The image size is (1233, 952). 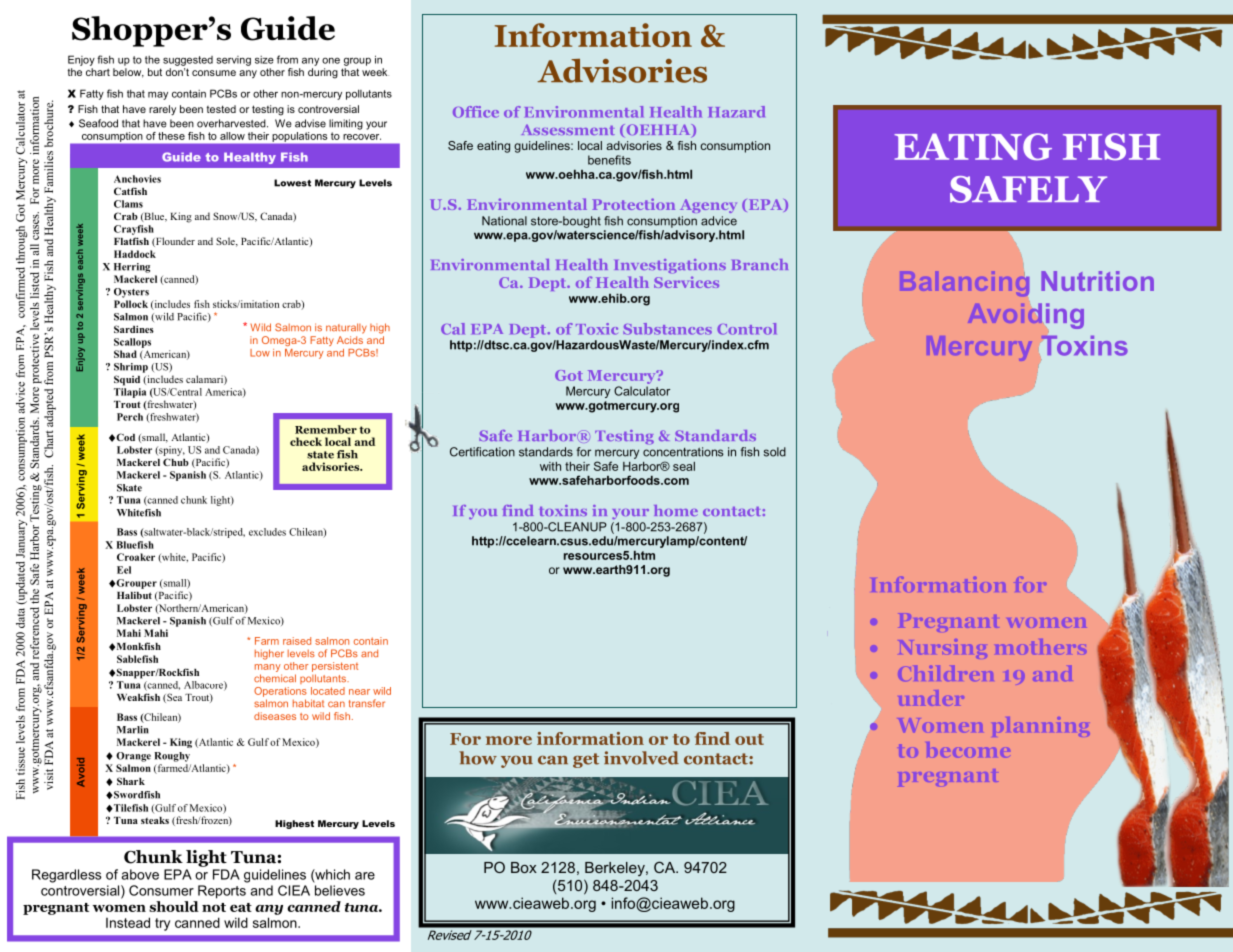 I want to click on Box, so click(x=524, y=867).
